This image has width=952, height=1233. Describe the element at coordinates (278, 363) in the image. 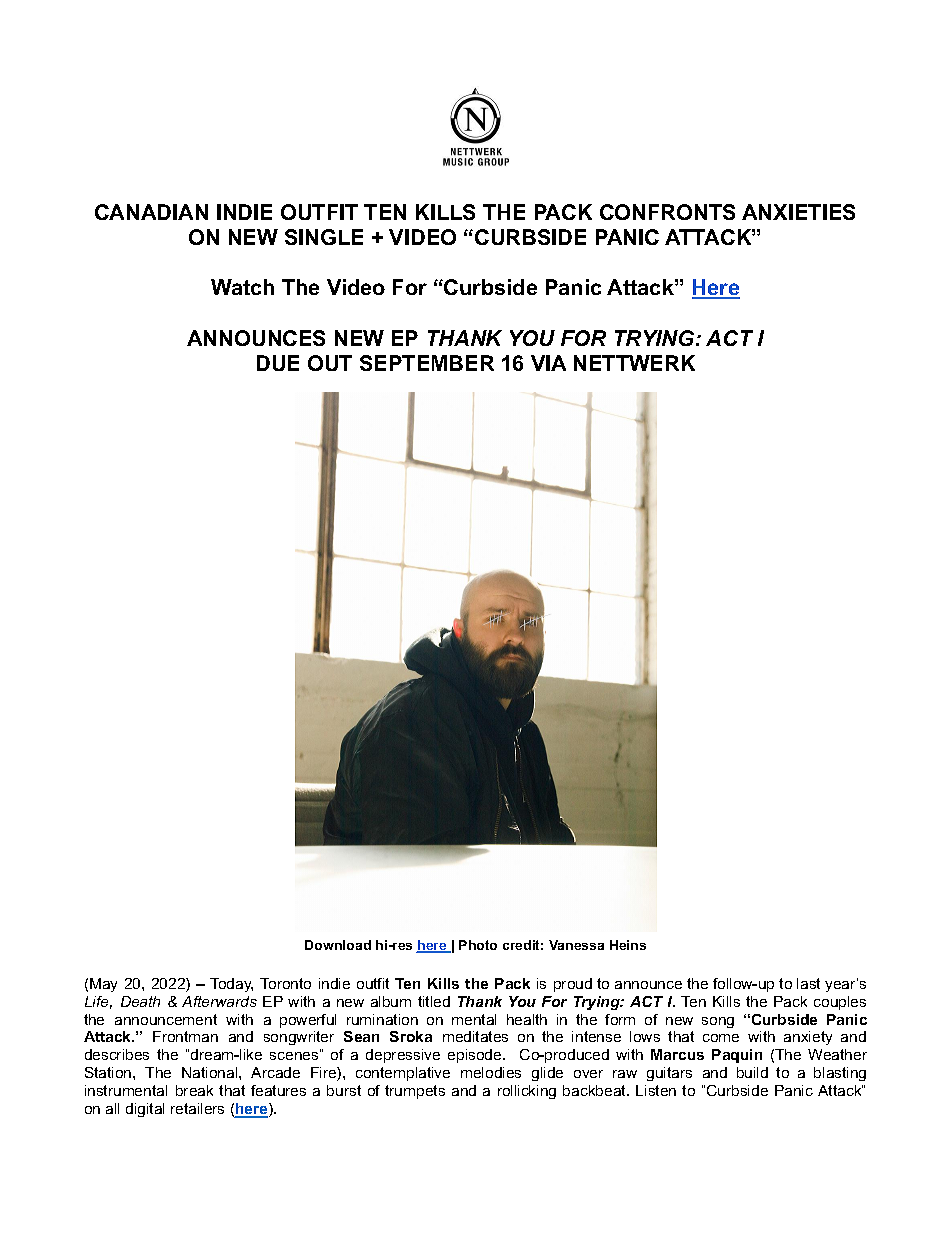

I see `DUE` at that location.
